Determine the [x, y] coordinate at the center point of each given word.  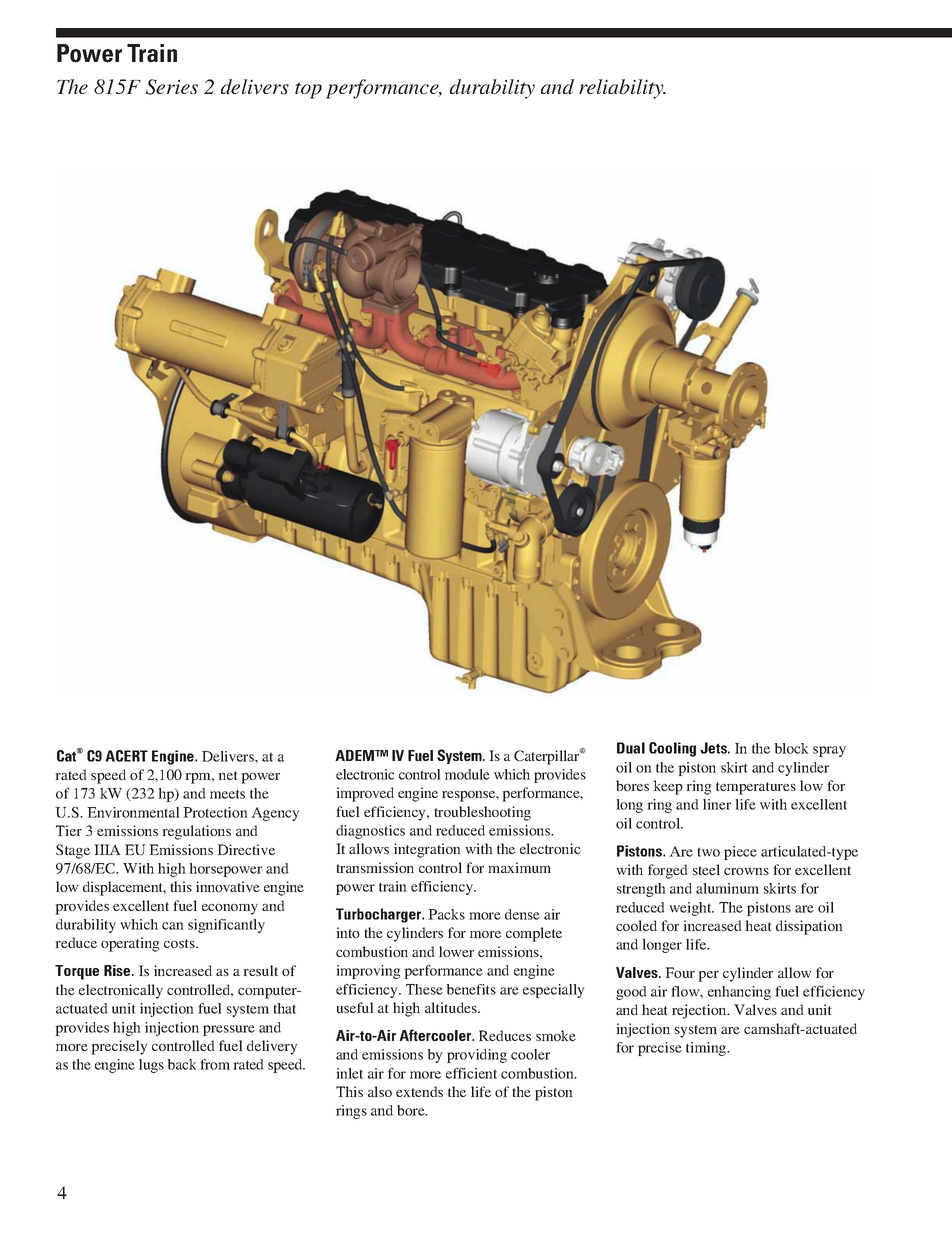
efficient [471, 1073]
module [467, 774]
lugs [151, 1066]
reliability [622, 89]
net [228, 775]
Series [172, 87]
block [791, 748]
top [308, 90]
